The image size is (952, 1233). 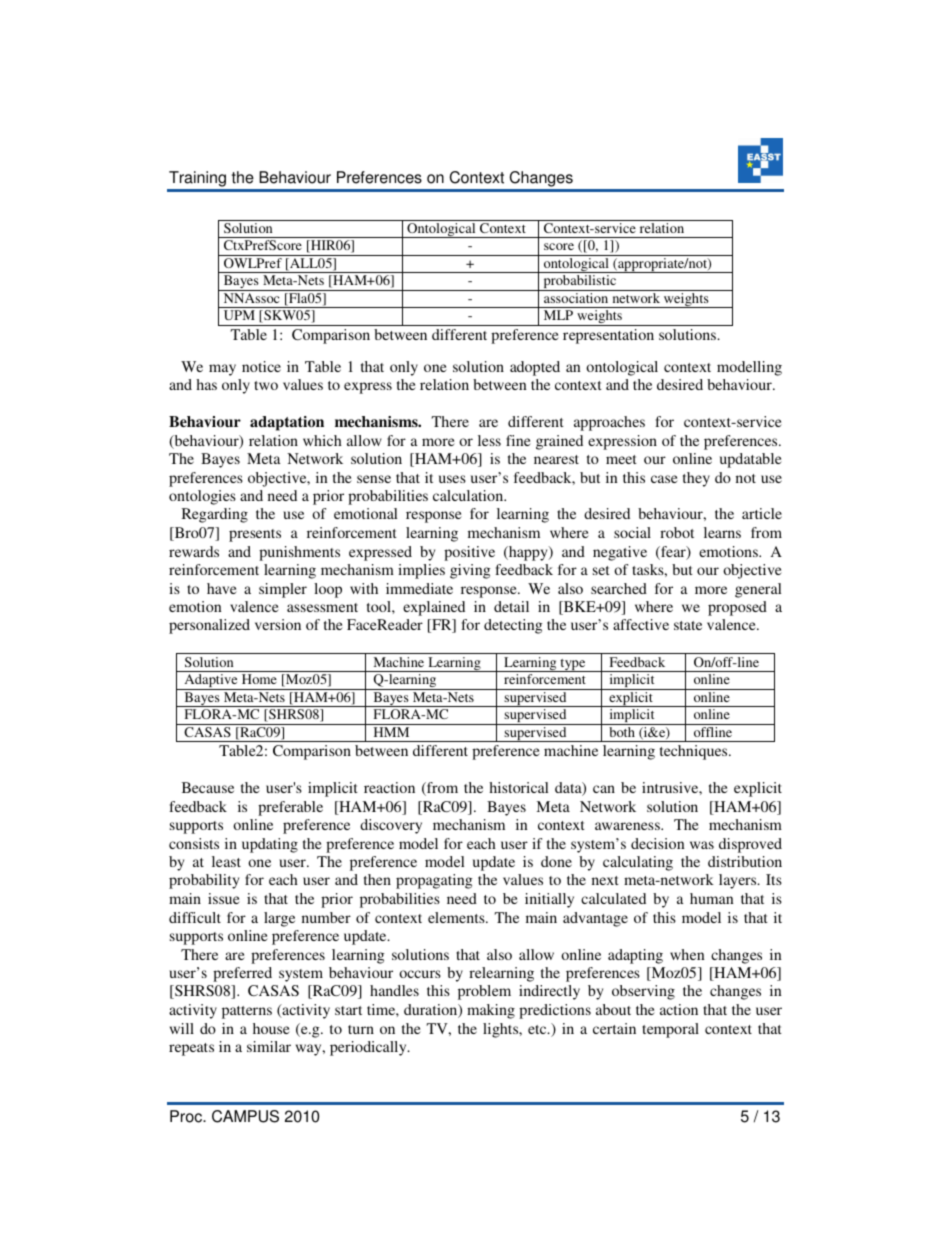 What do you see at coordinates (222, 588) in the screenshot?
I see `have` at bounding box center [222, 588].
